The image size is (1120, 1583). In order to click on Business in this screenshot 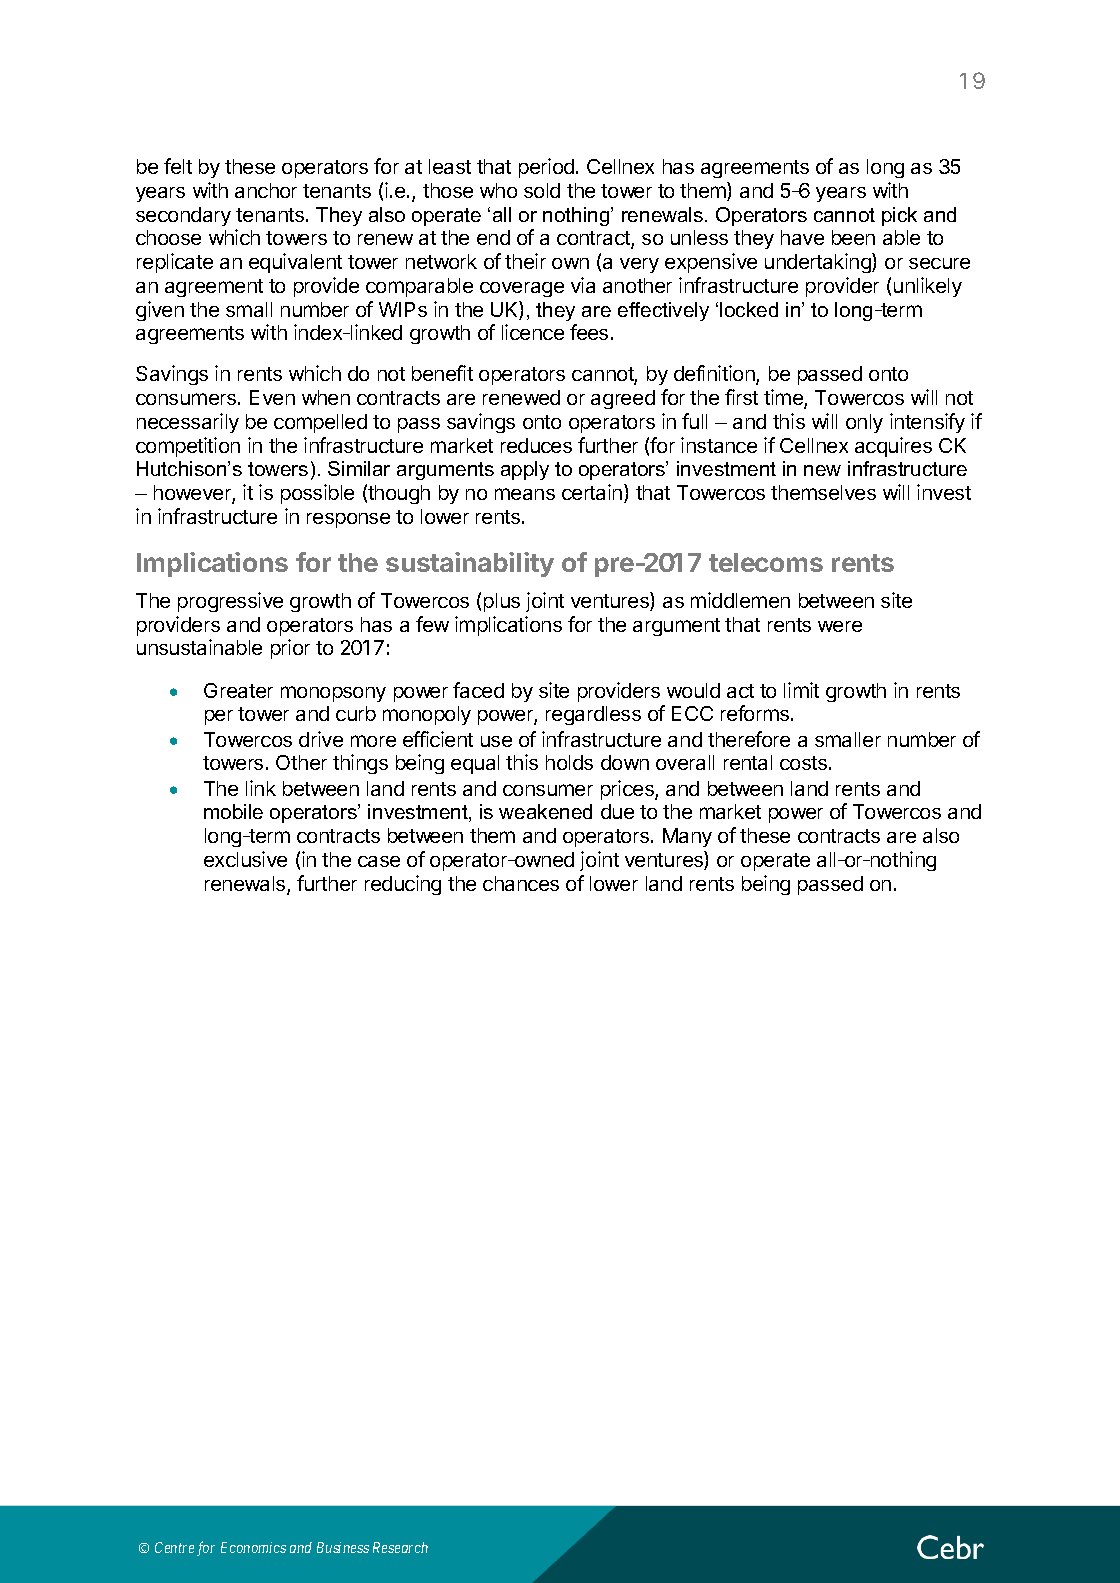, I will do `click(343, 1547)`.
